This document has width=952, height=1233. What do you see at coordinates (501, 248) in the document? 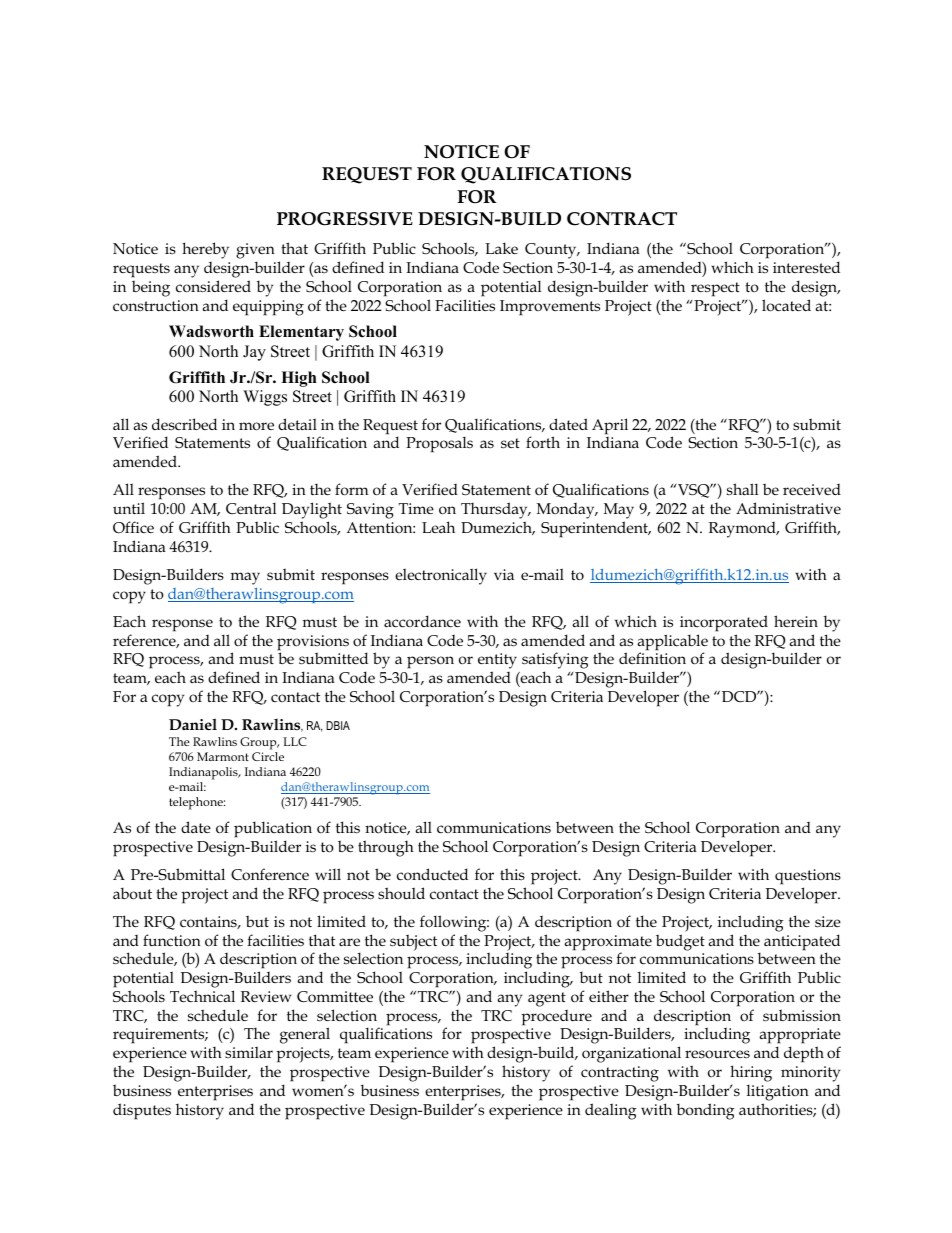
I see `Lake` at bounding box center [501, 248].
